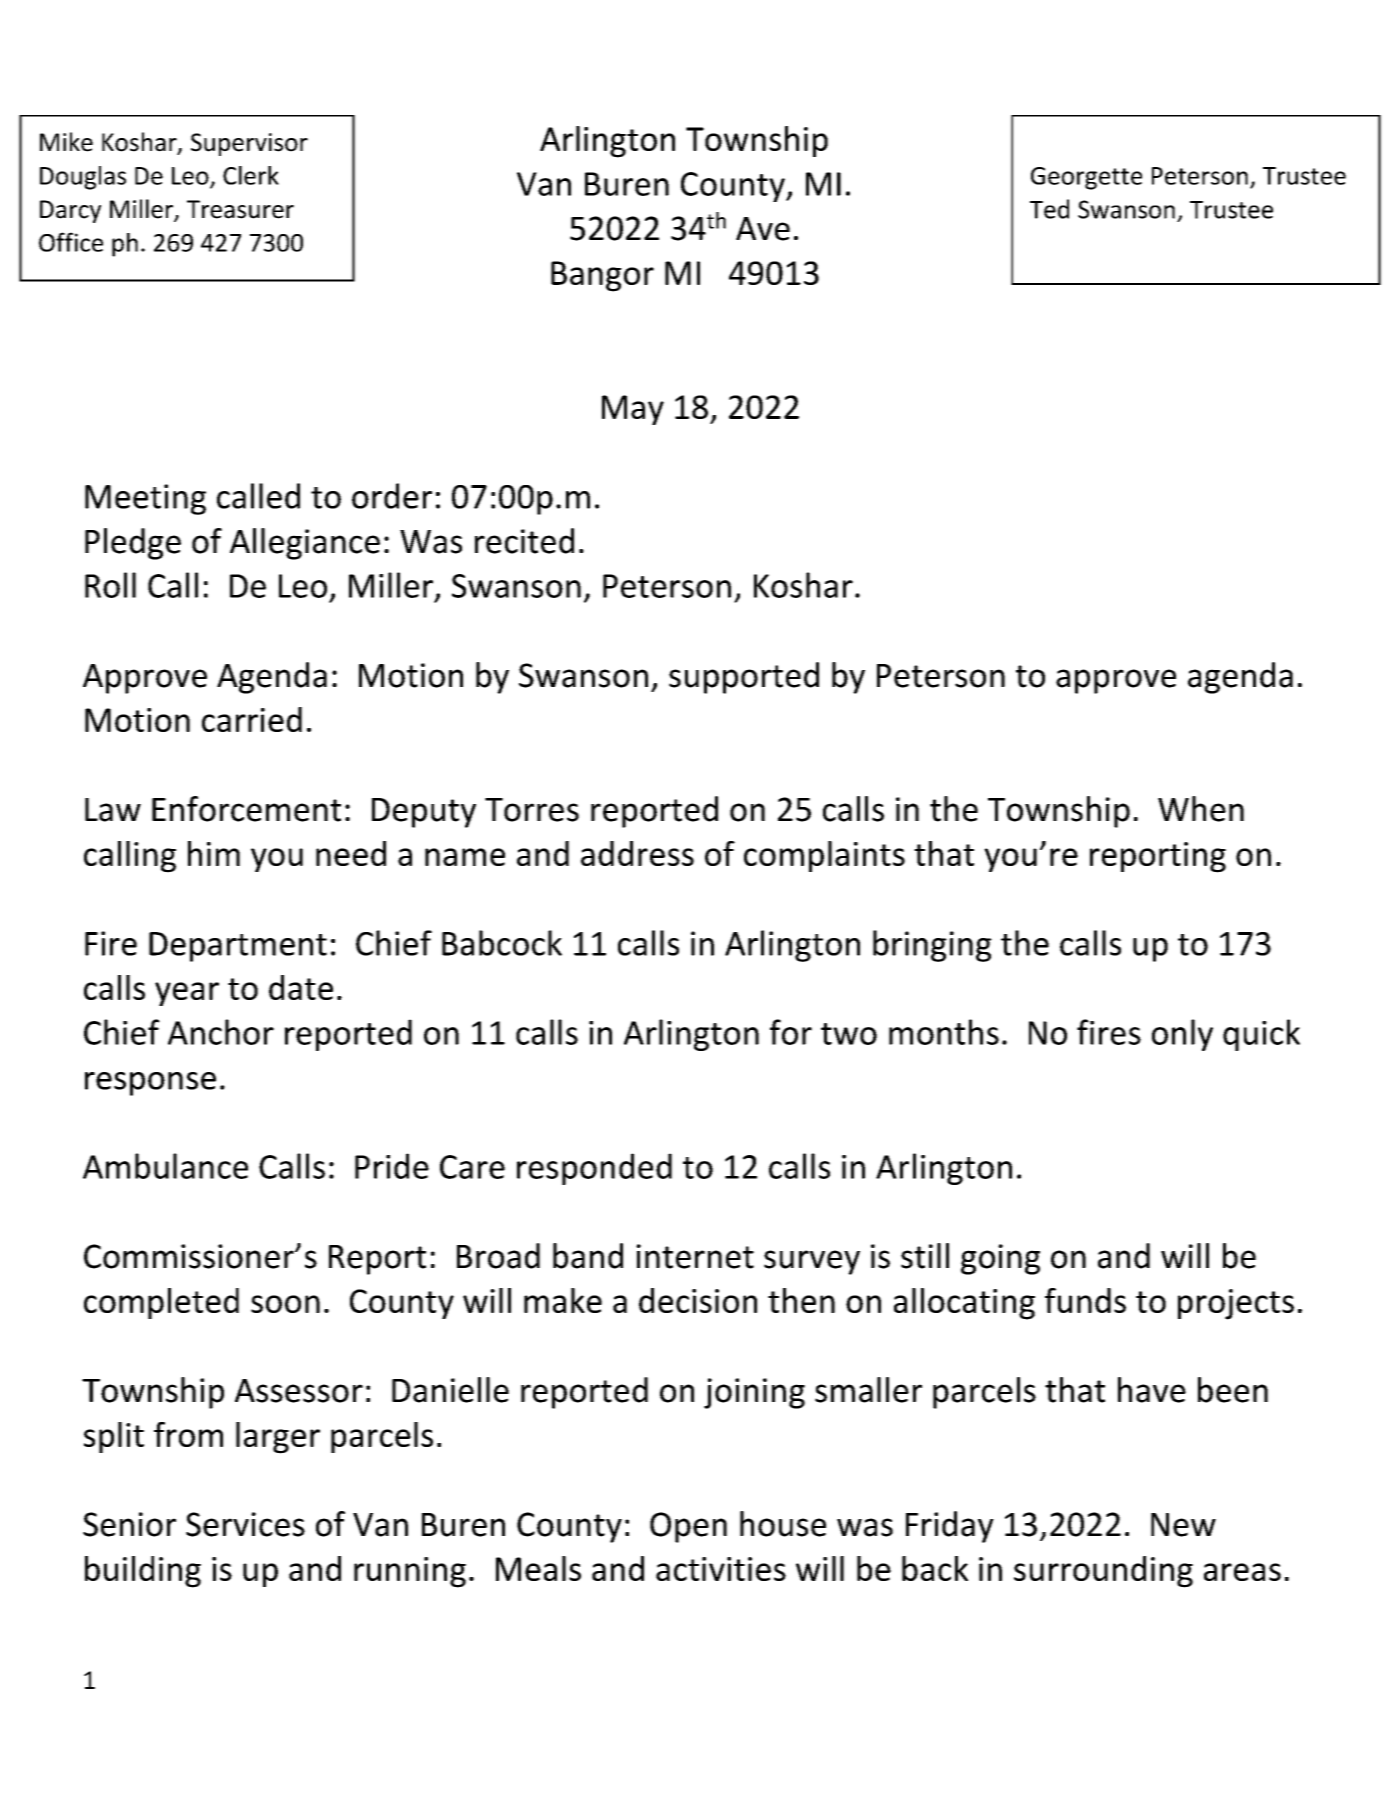  What do you see at coordinates (150, 1084) in the page?
I see `response` at bounding box center [150, 1084].
